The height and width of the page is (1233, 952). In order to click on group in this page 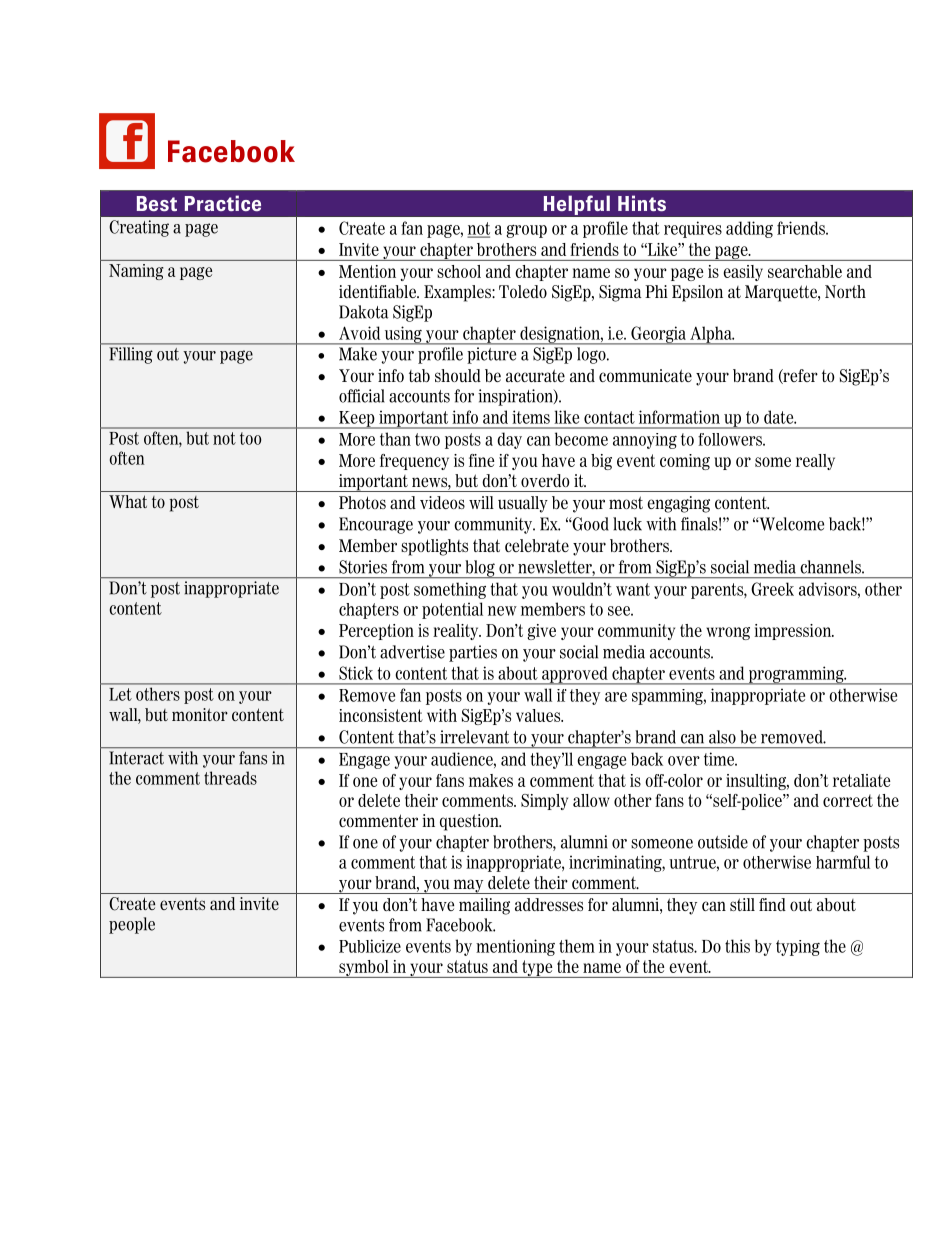, I will do `click(526, 231)`.
